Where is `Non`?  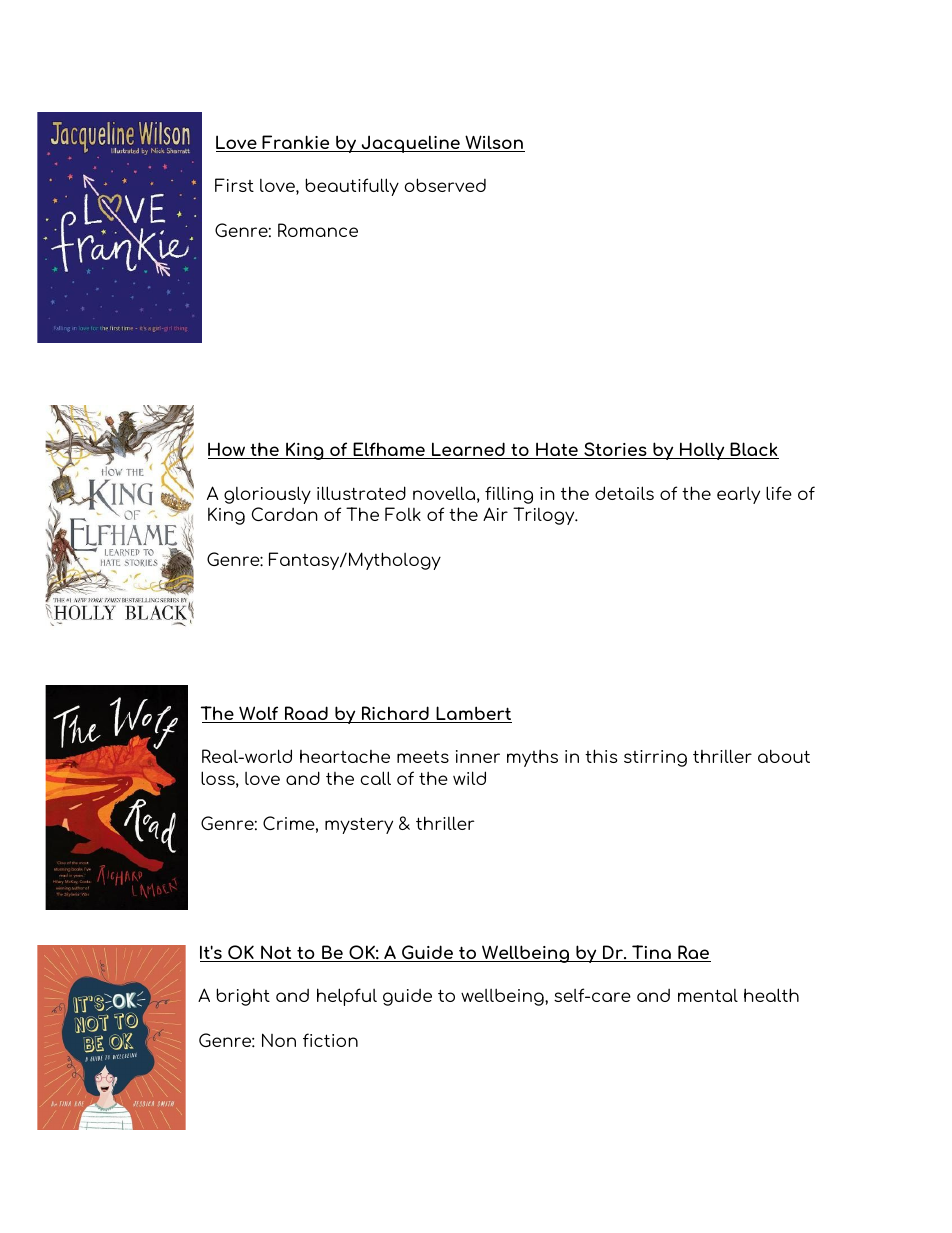 Non is located at coordinates (279, 1040).
